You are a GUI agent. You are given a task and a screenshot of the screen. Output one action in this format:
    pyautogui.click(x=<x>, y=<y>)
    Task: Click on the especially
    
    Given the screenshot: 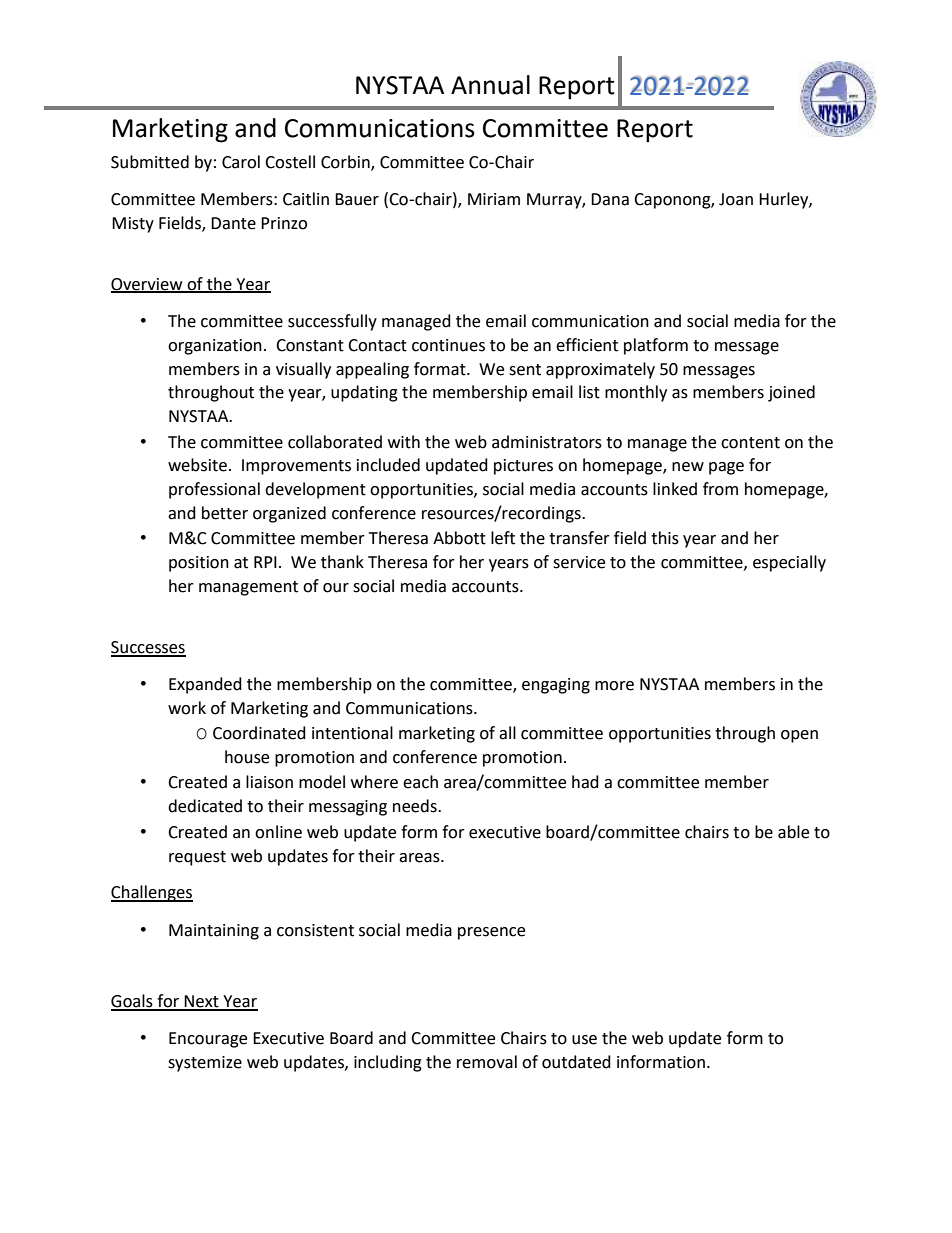 What is the action you would take?
    pyautogui.click(x=789, y=563)
